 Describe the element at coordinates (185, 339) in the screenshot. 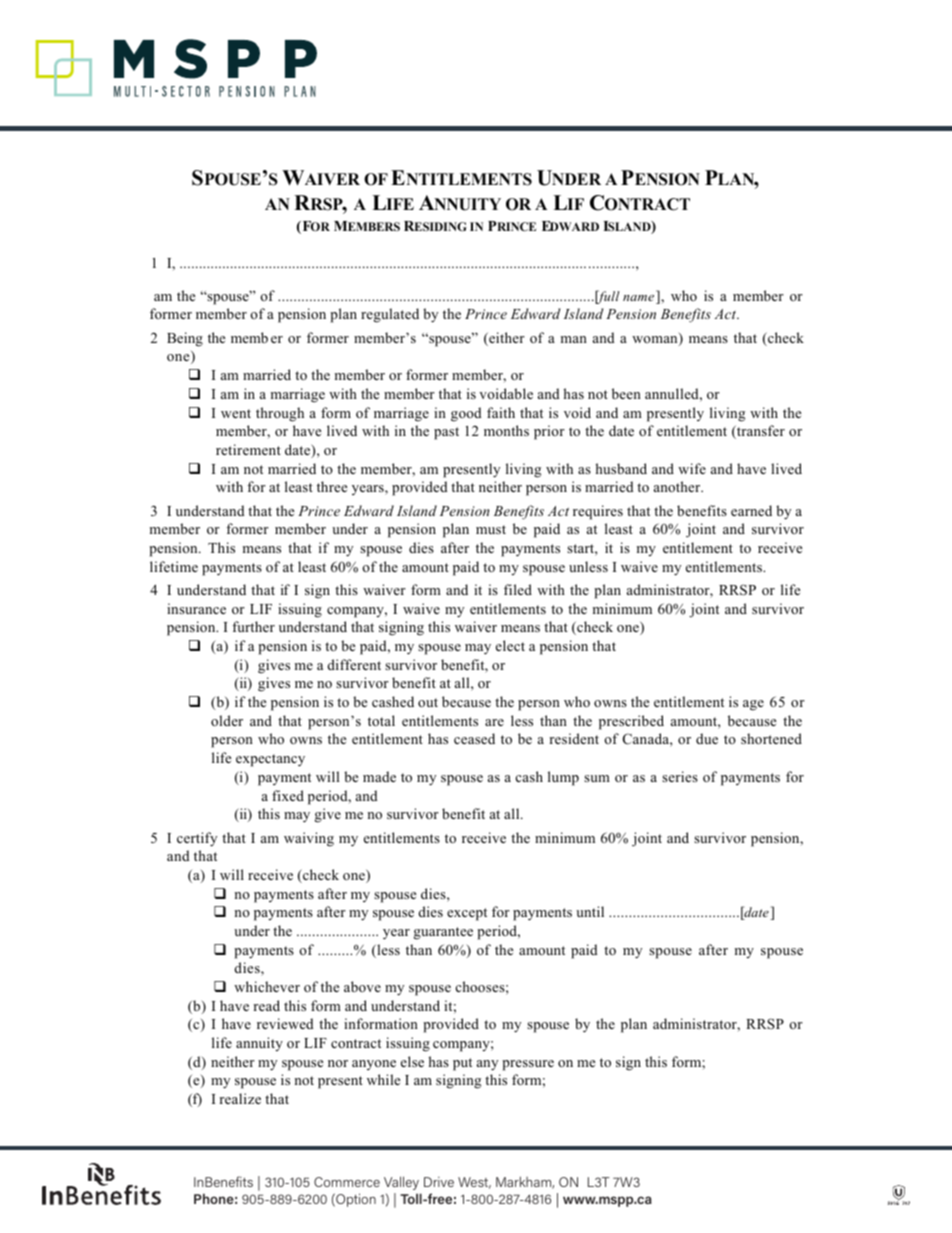

I see `Being` at that location.
